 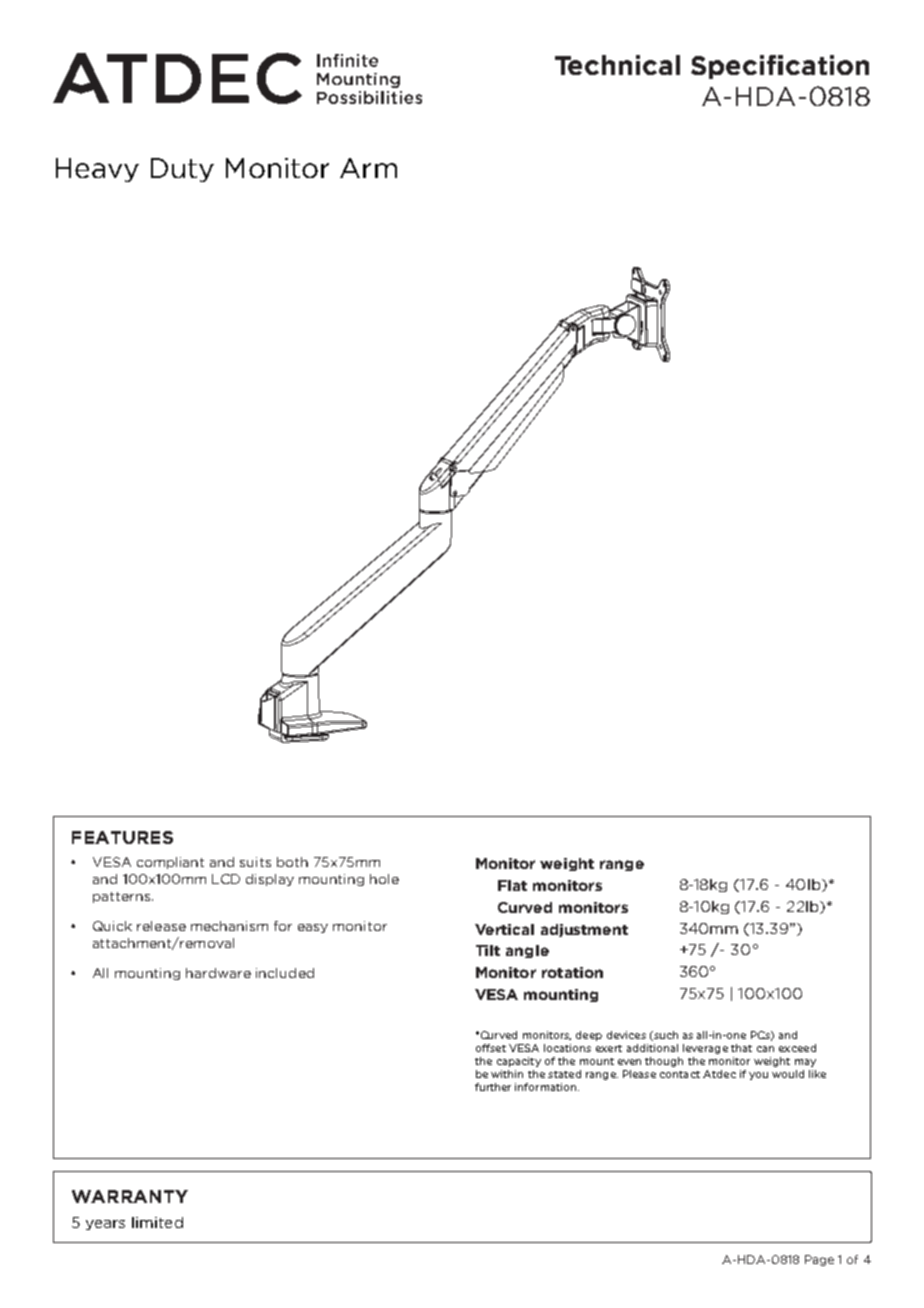 What do you see at coordinates (122, 837) in the screenshot?
I see `FEATURES` at bounding box center [122, 837].
